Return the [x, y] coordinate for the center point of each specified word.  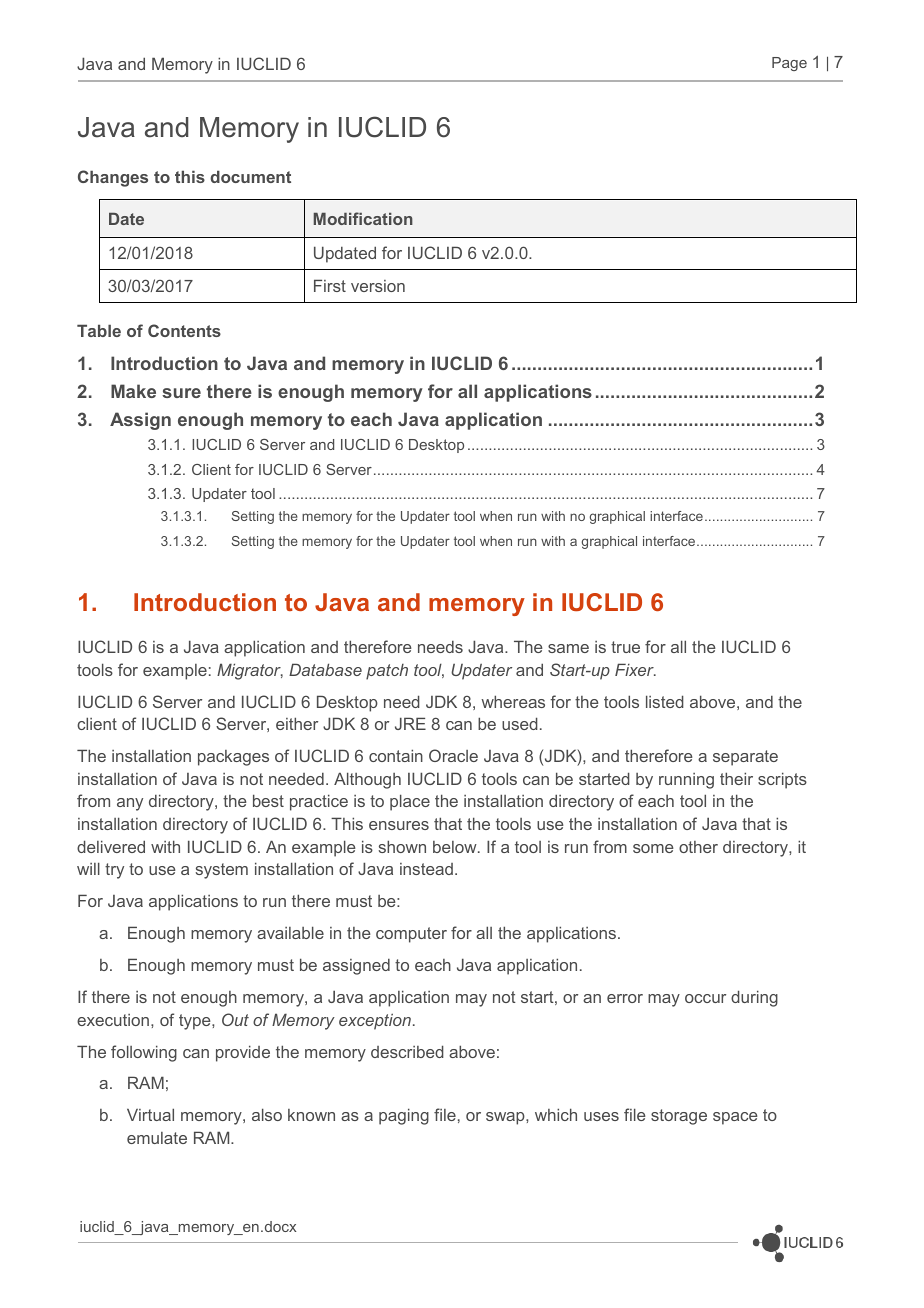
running [686, 781]
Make [133, 391]
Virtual [150, 1114]
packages [233, 758]
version [378, 286]
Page [789, 64]
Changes [113, 178]
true [625, 647]
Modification [363, 218]
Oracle [453, 755]
